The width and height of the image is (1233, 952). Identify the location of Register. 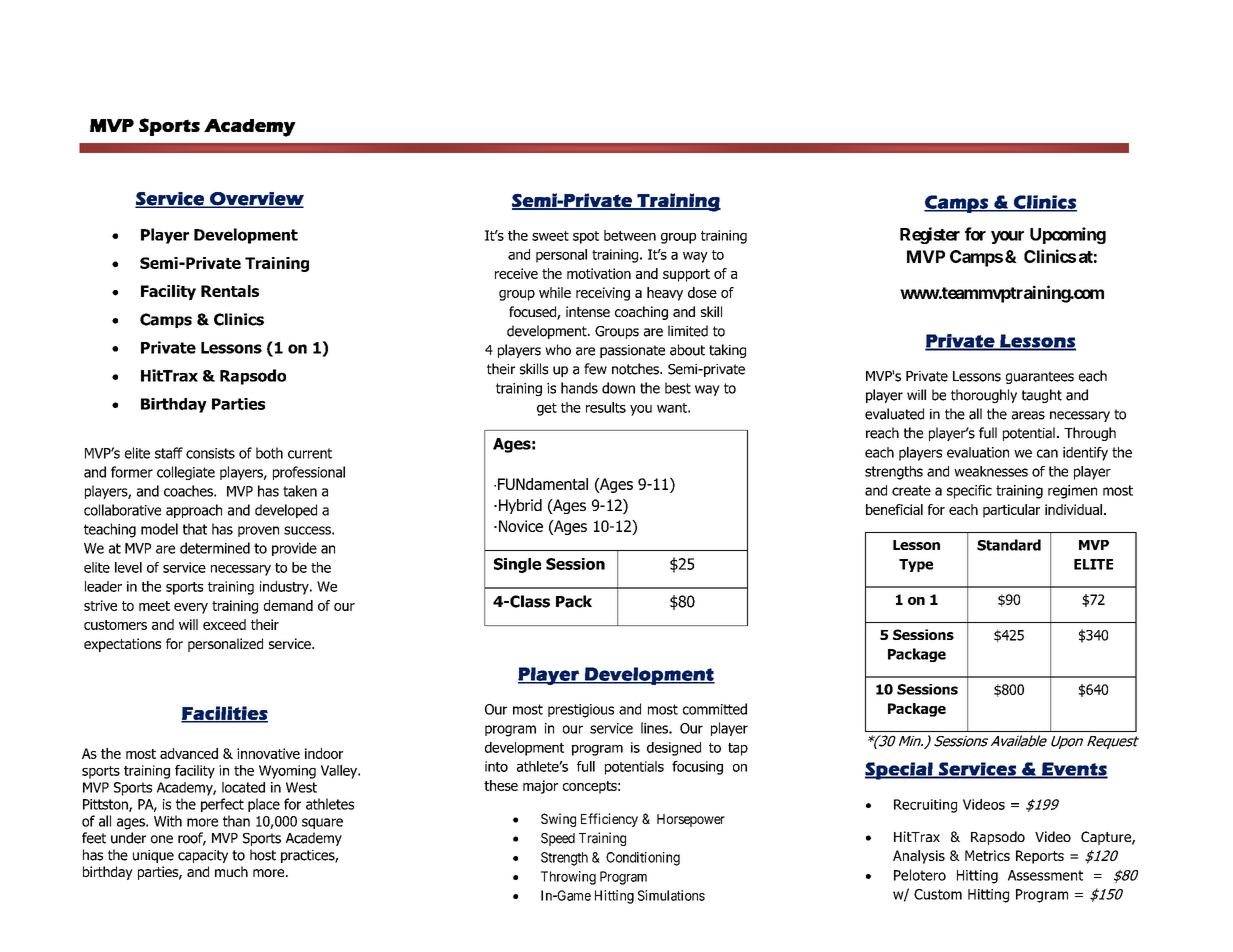
(930, 235).
